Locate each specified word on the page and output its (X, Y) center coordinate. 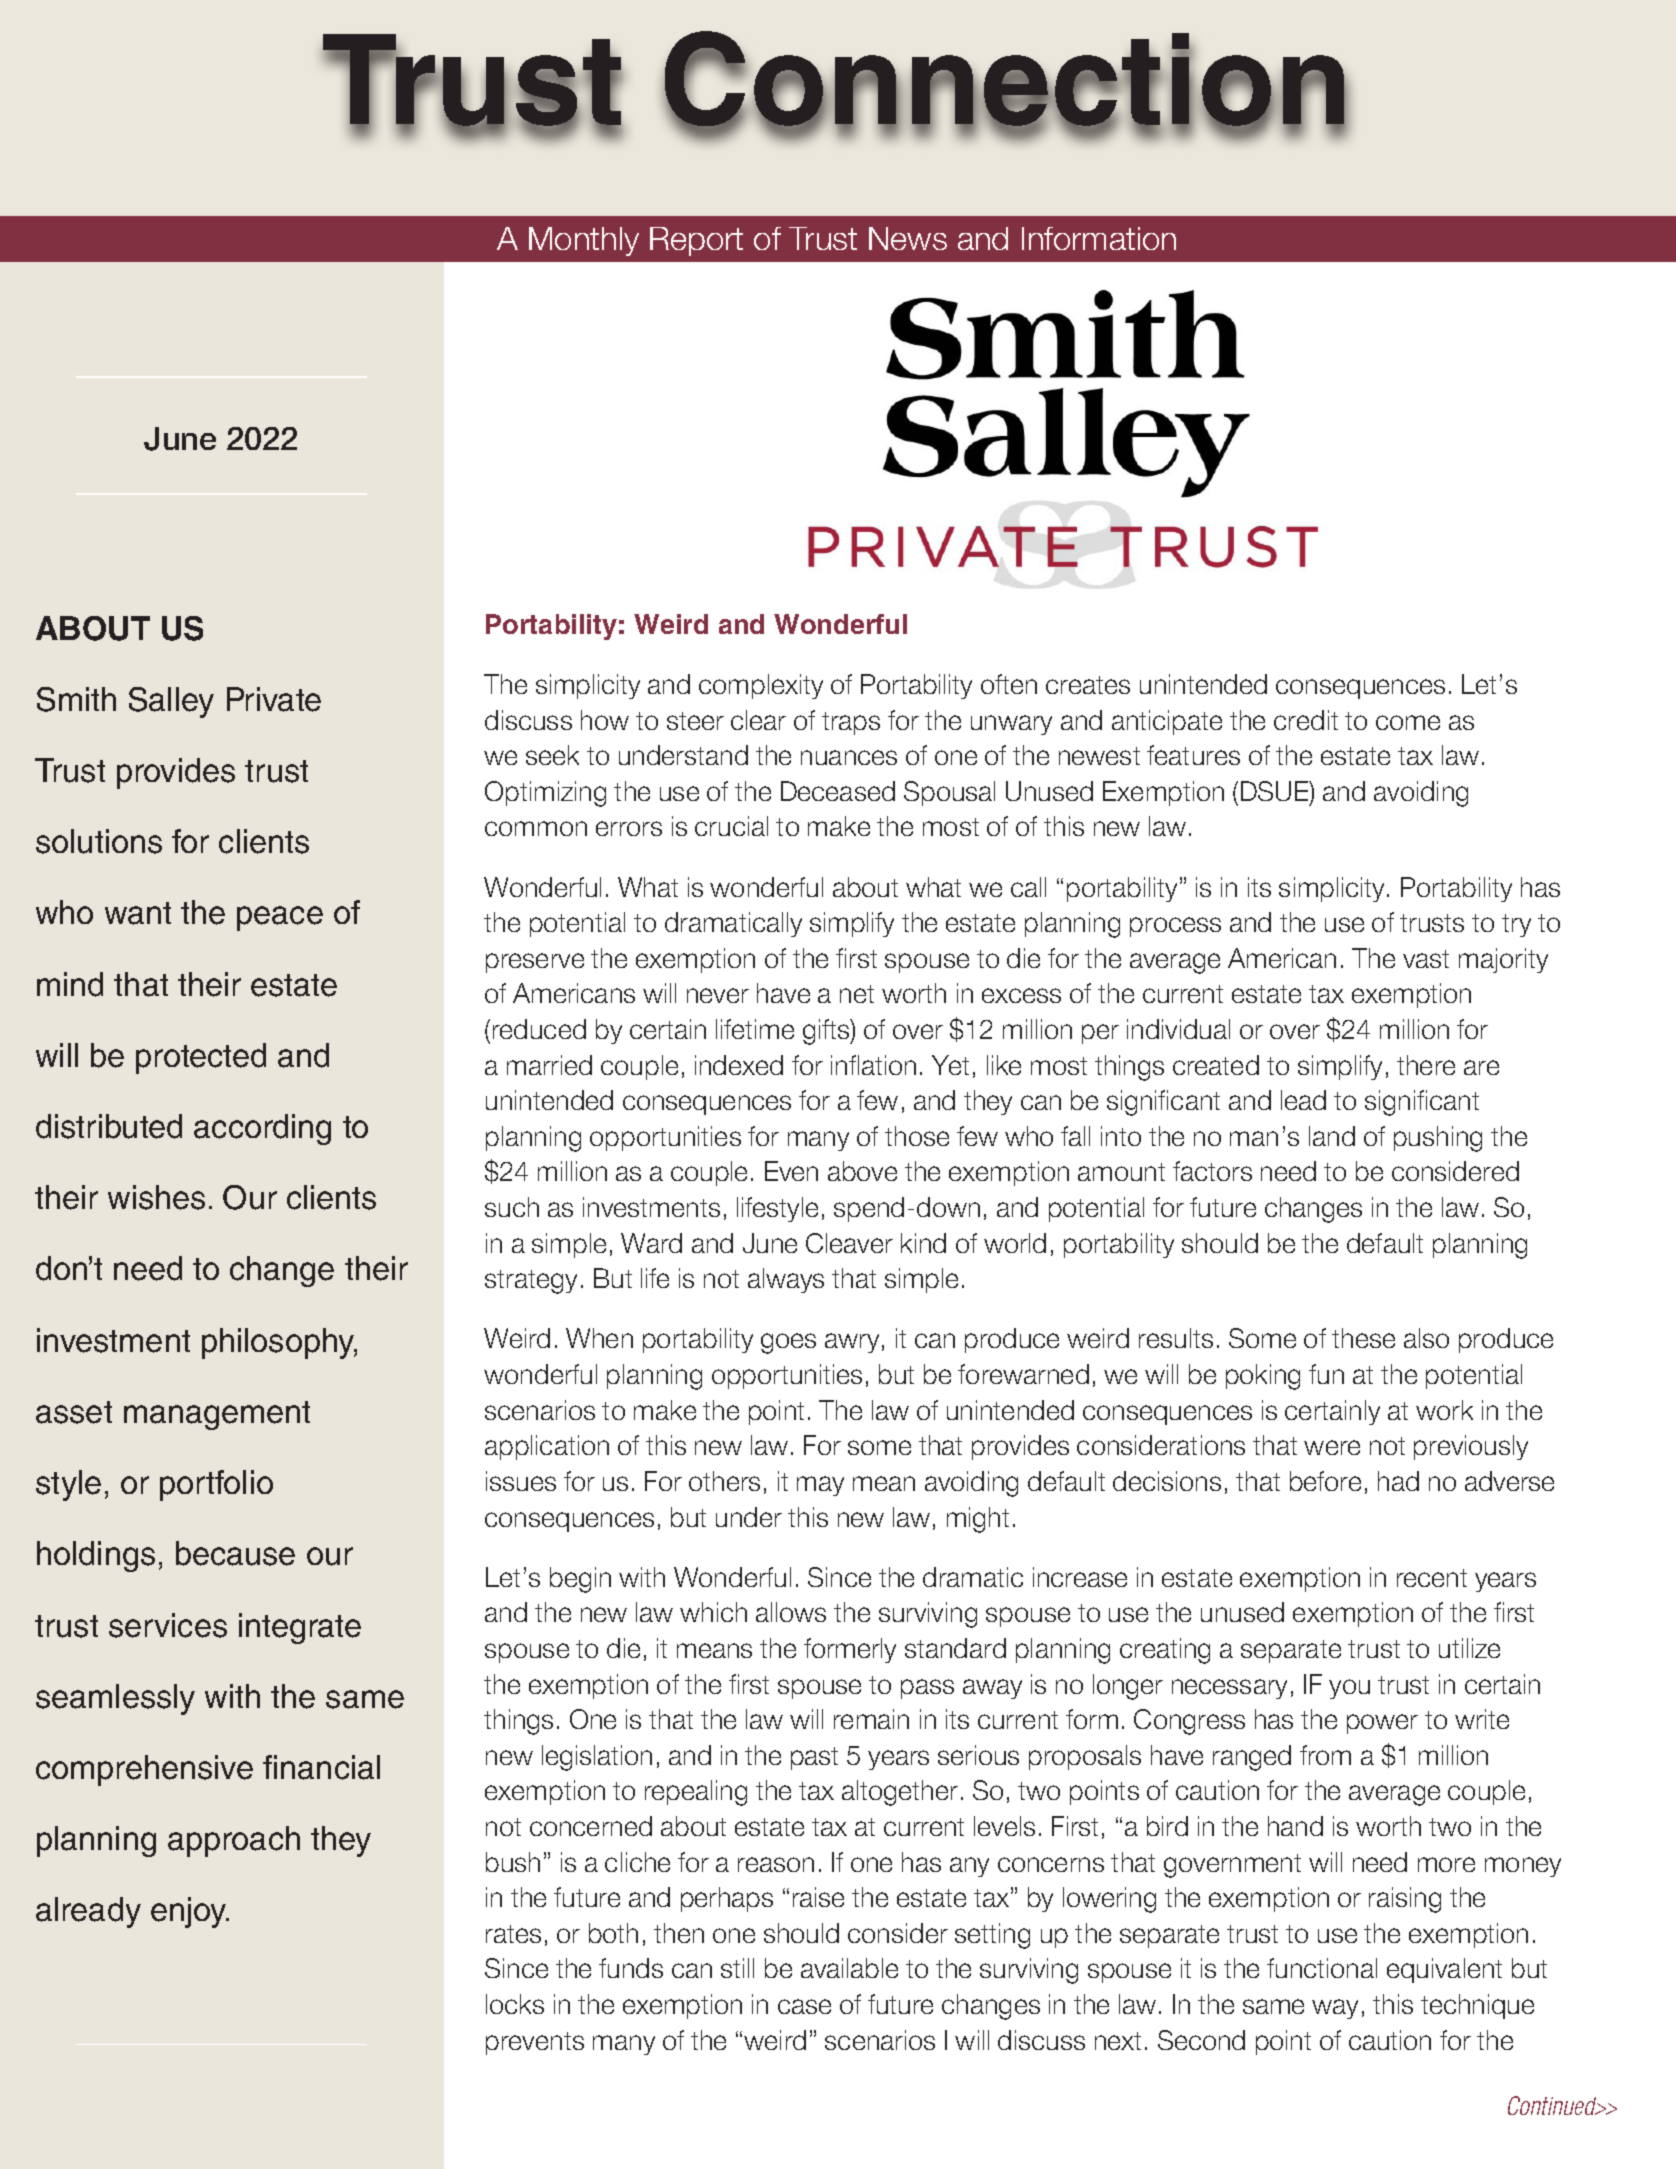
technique (1477, 2006)
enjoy (190, 1912)
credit (1306, 720)
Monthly (584, 241)
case (804, 2006)
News (908, 238)
